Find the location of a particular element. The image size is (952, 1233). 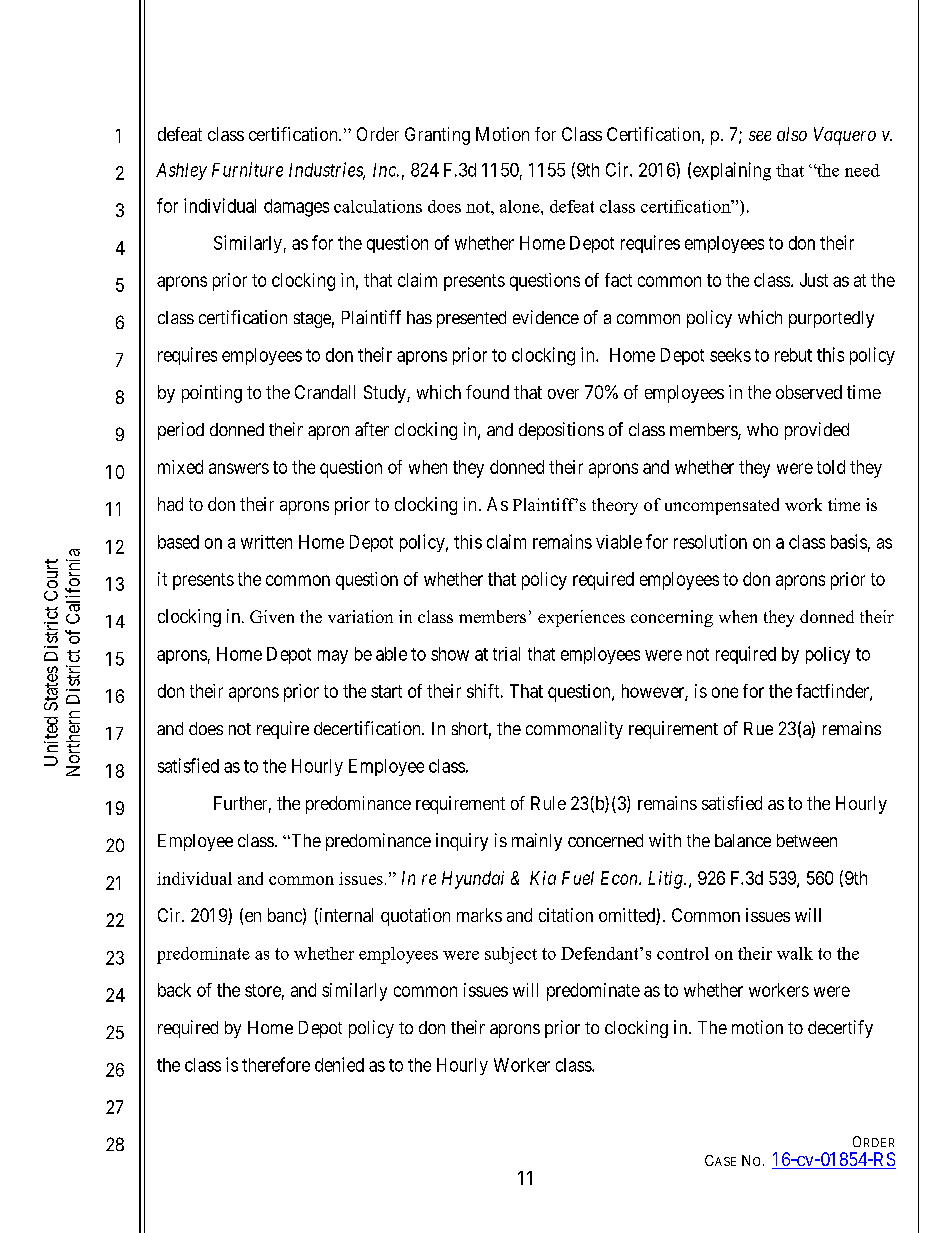

Furniture is located at coordinates (247, 169).
